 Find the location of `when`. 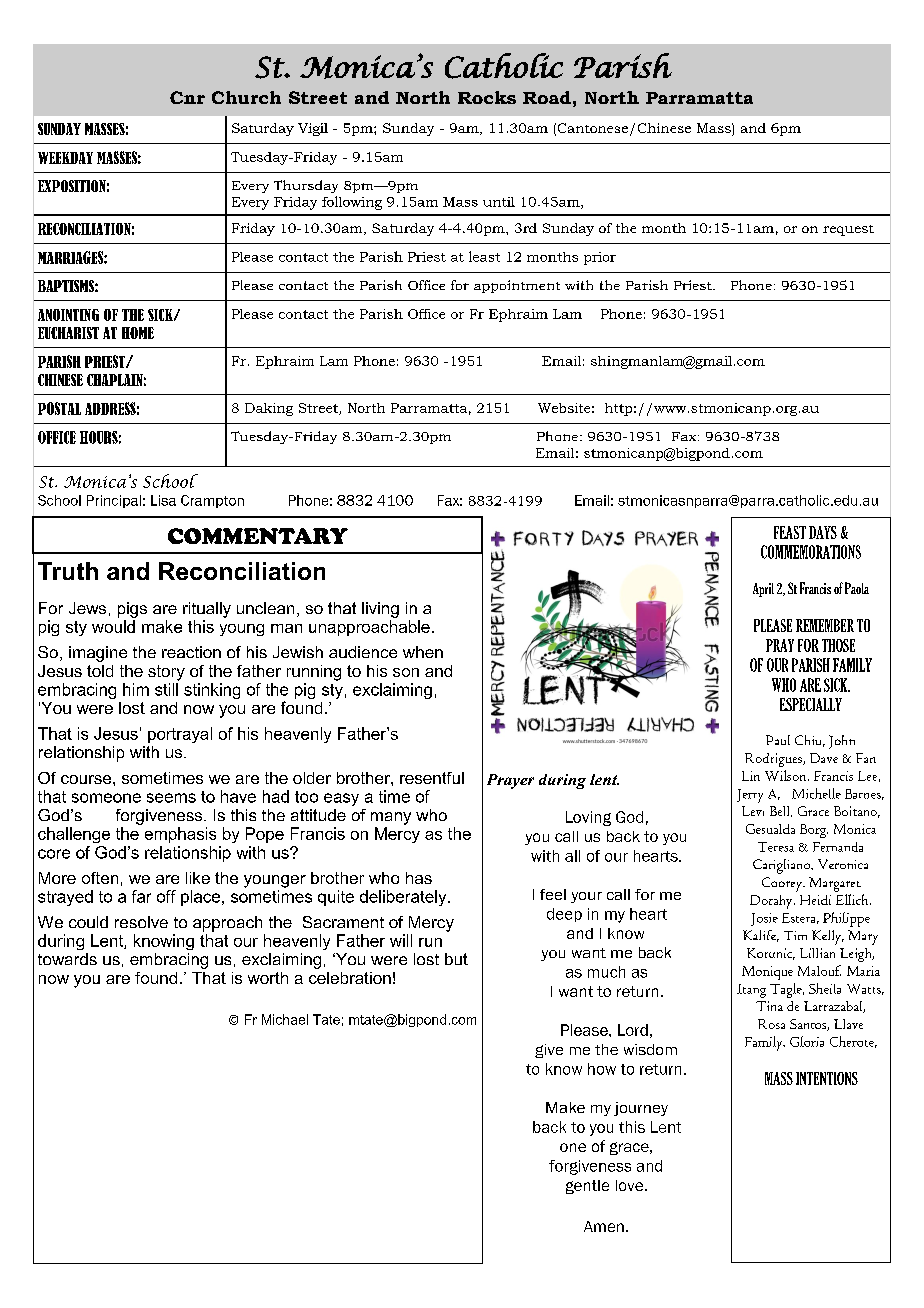

when is located at coordinates (423, 652).
